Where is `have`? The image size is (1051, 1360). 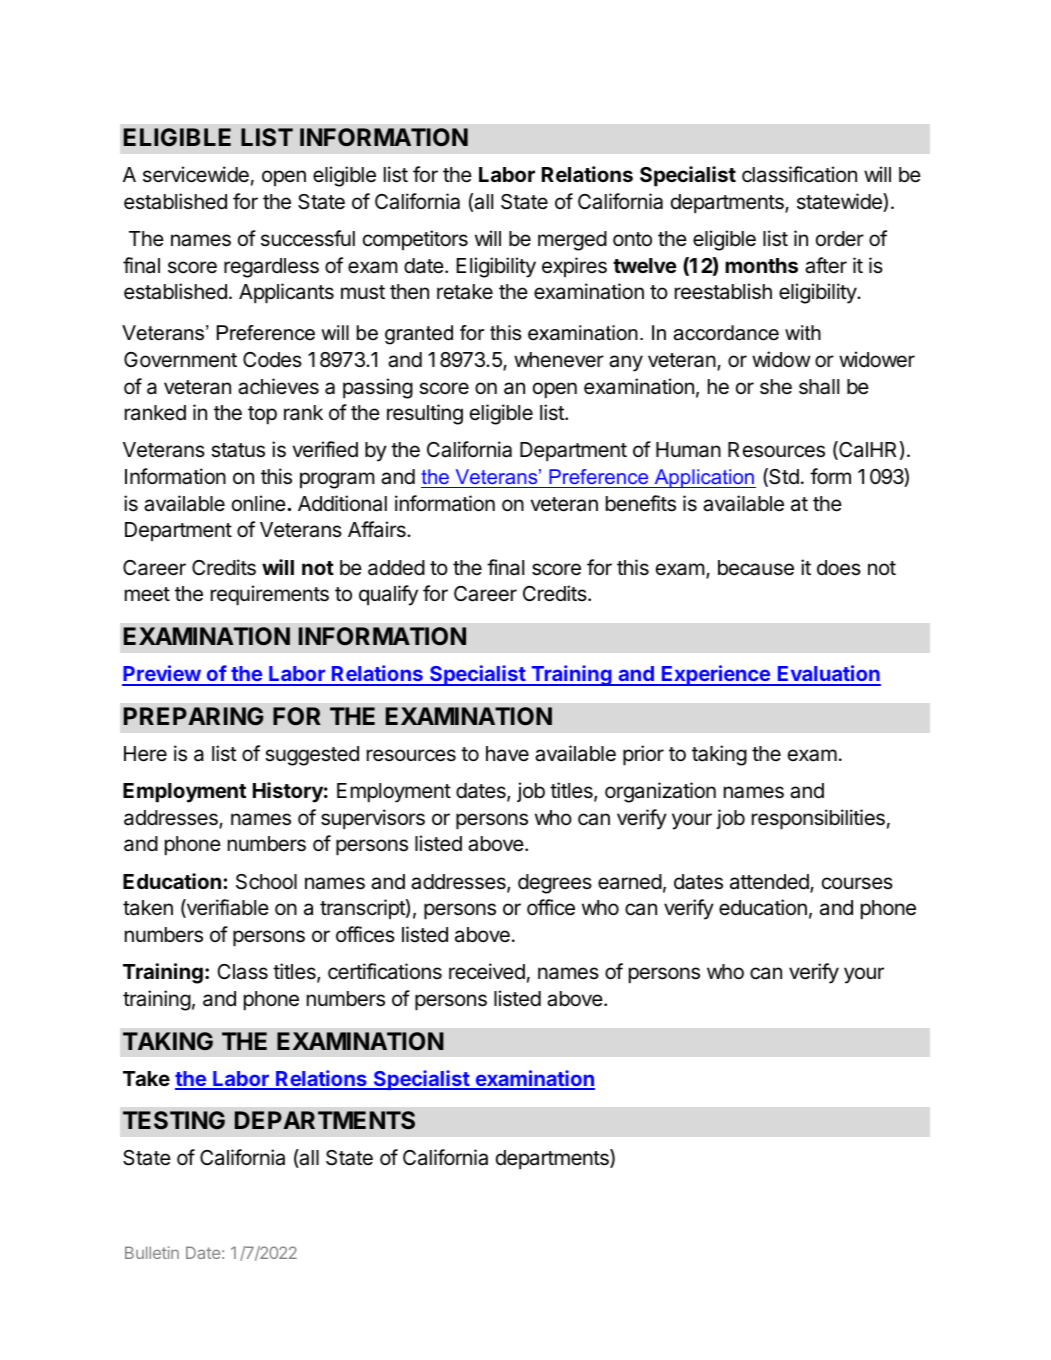
have is located at coordinates (507, 754).
